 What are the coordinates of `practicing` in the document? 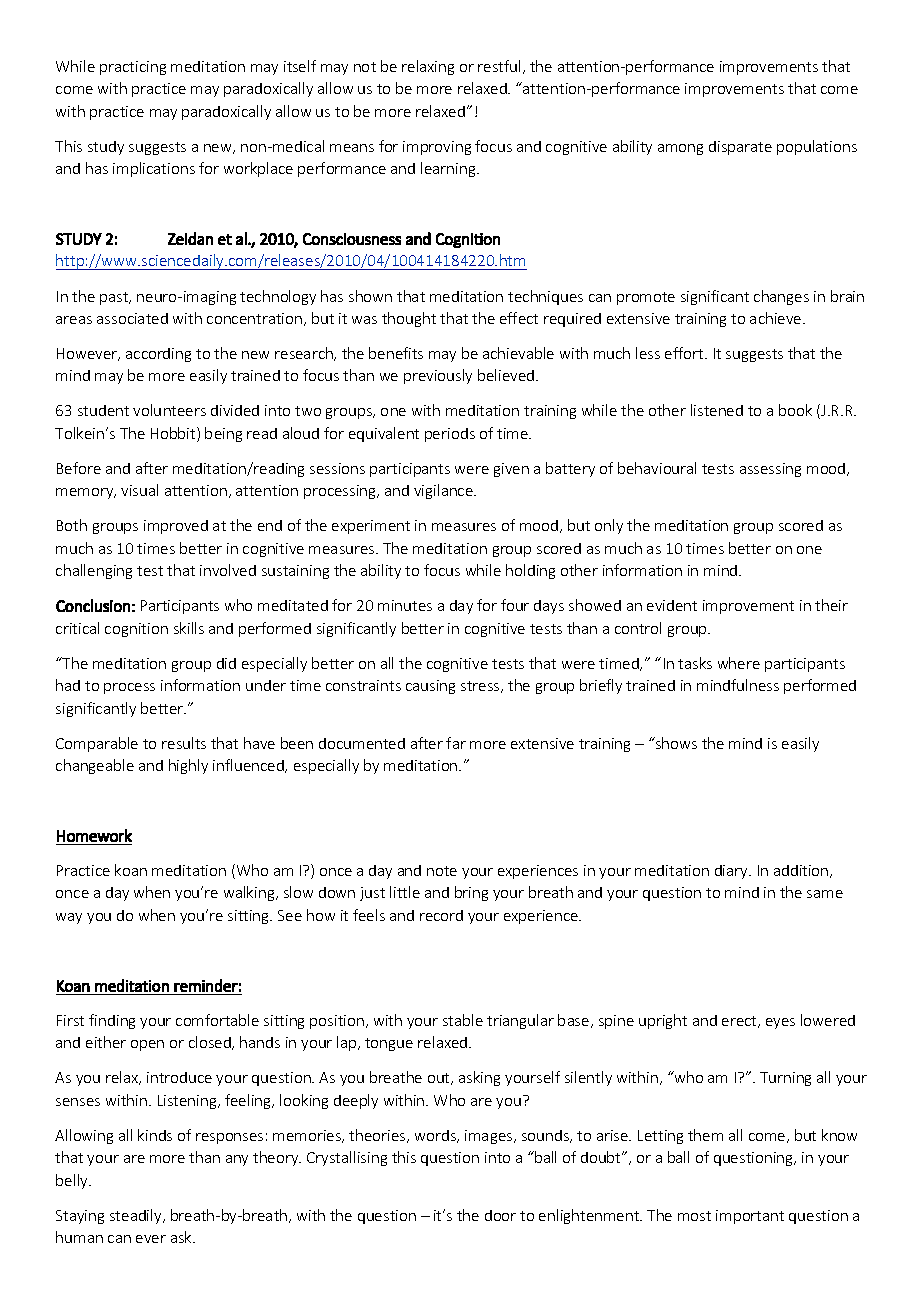 It's located at (133, 68).
